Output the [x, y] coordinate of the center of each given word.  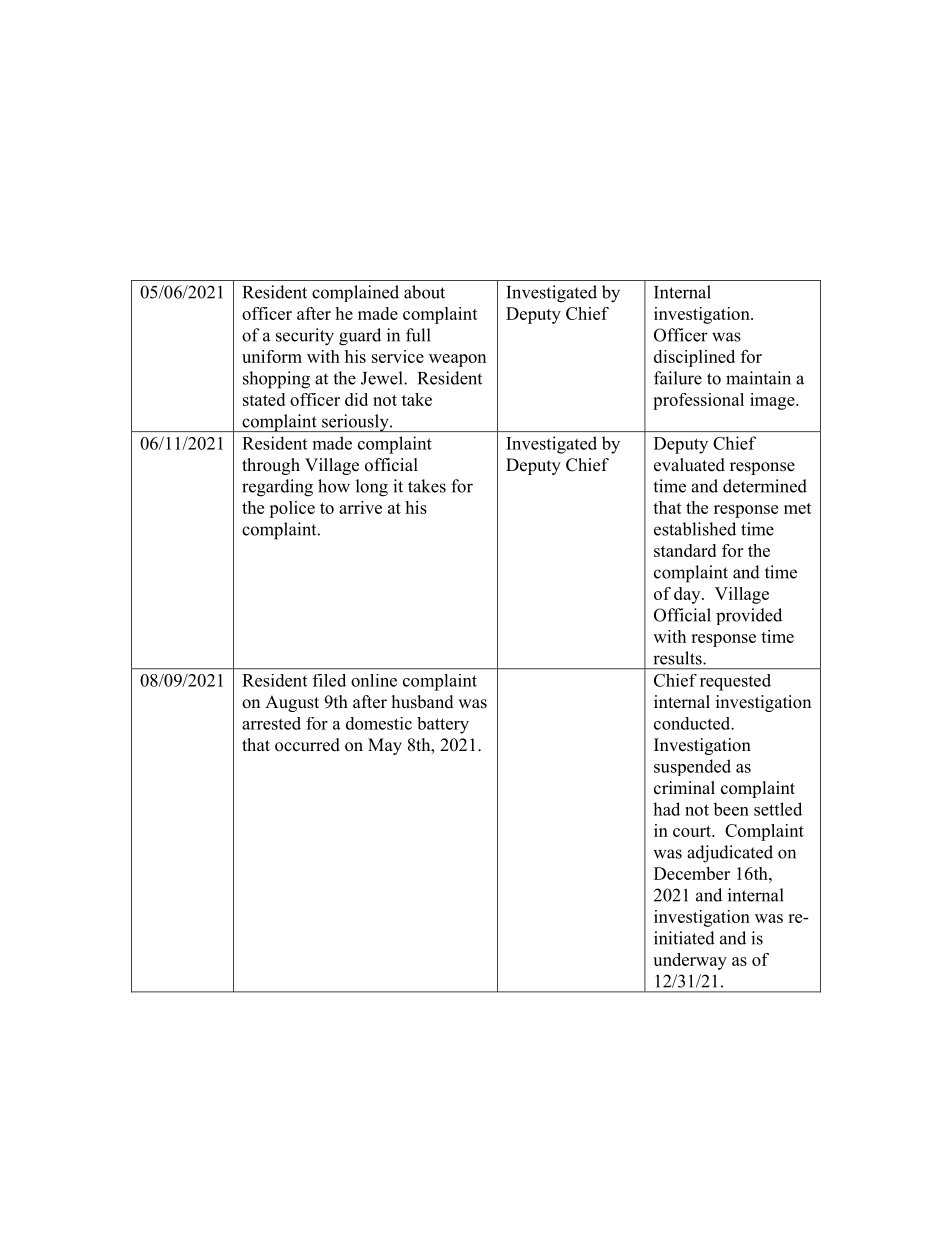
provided [749, 616]
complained [355, 293]
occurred [307, 745]
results [678, 658]
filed [329, 680]
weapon [457, 360]
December [692, 873]
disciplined [694, 358]
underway [690, 961]
